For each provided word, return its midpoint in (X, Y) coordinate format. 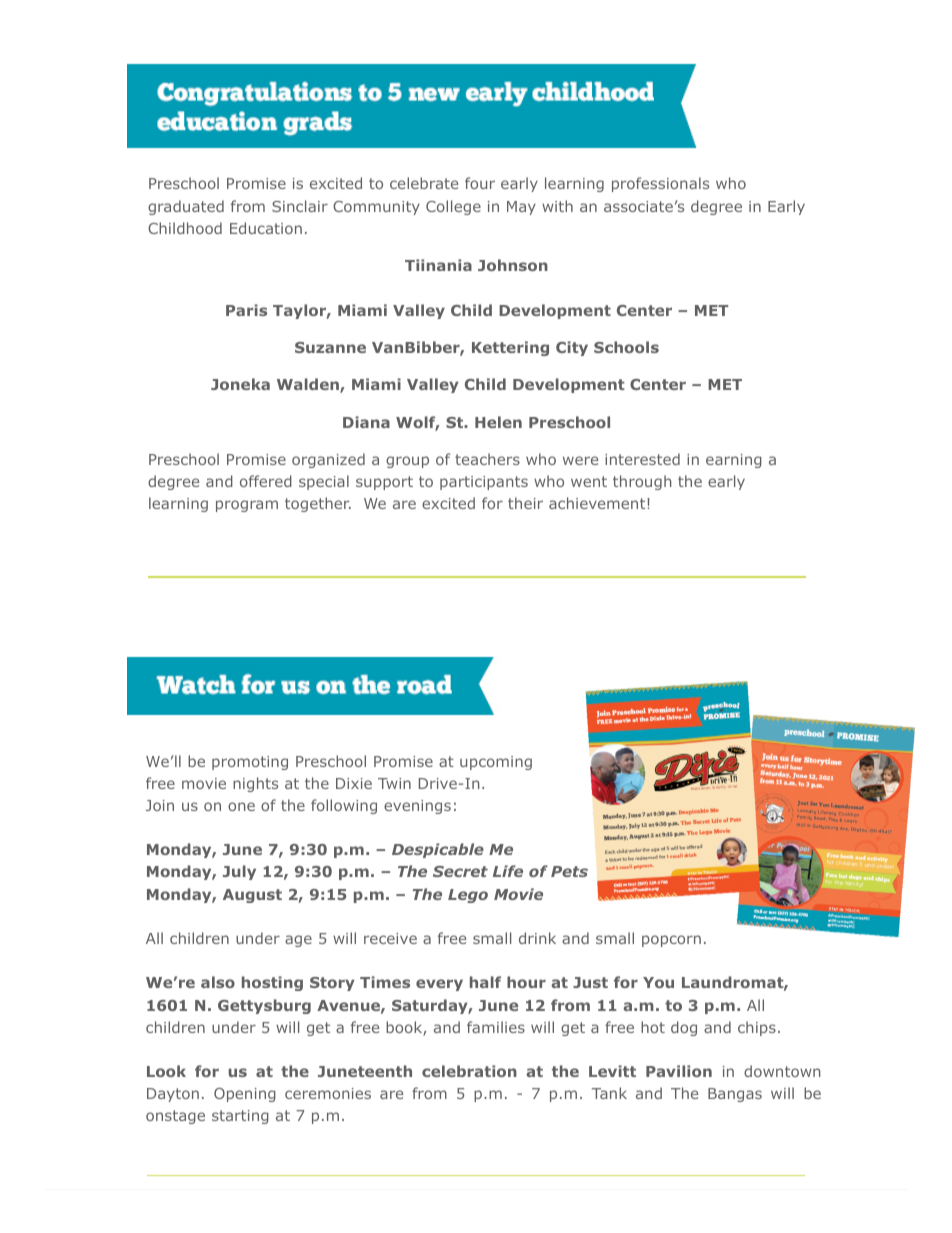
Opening (245, 1095)
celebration (469, 1071)
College (453, 207)
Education (266, 228)
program (247, 506)
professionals (660, 184)
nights (255, 784)
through (642, 482)
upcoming (496, 763)
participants (484, 483)
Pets (569, 871)
